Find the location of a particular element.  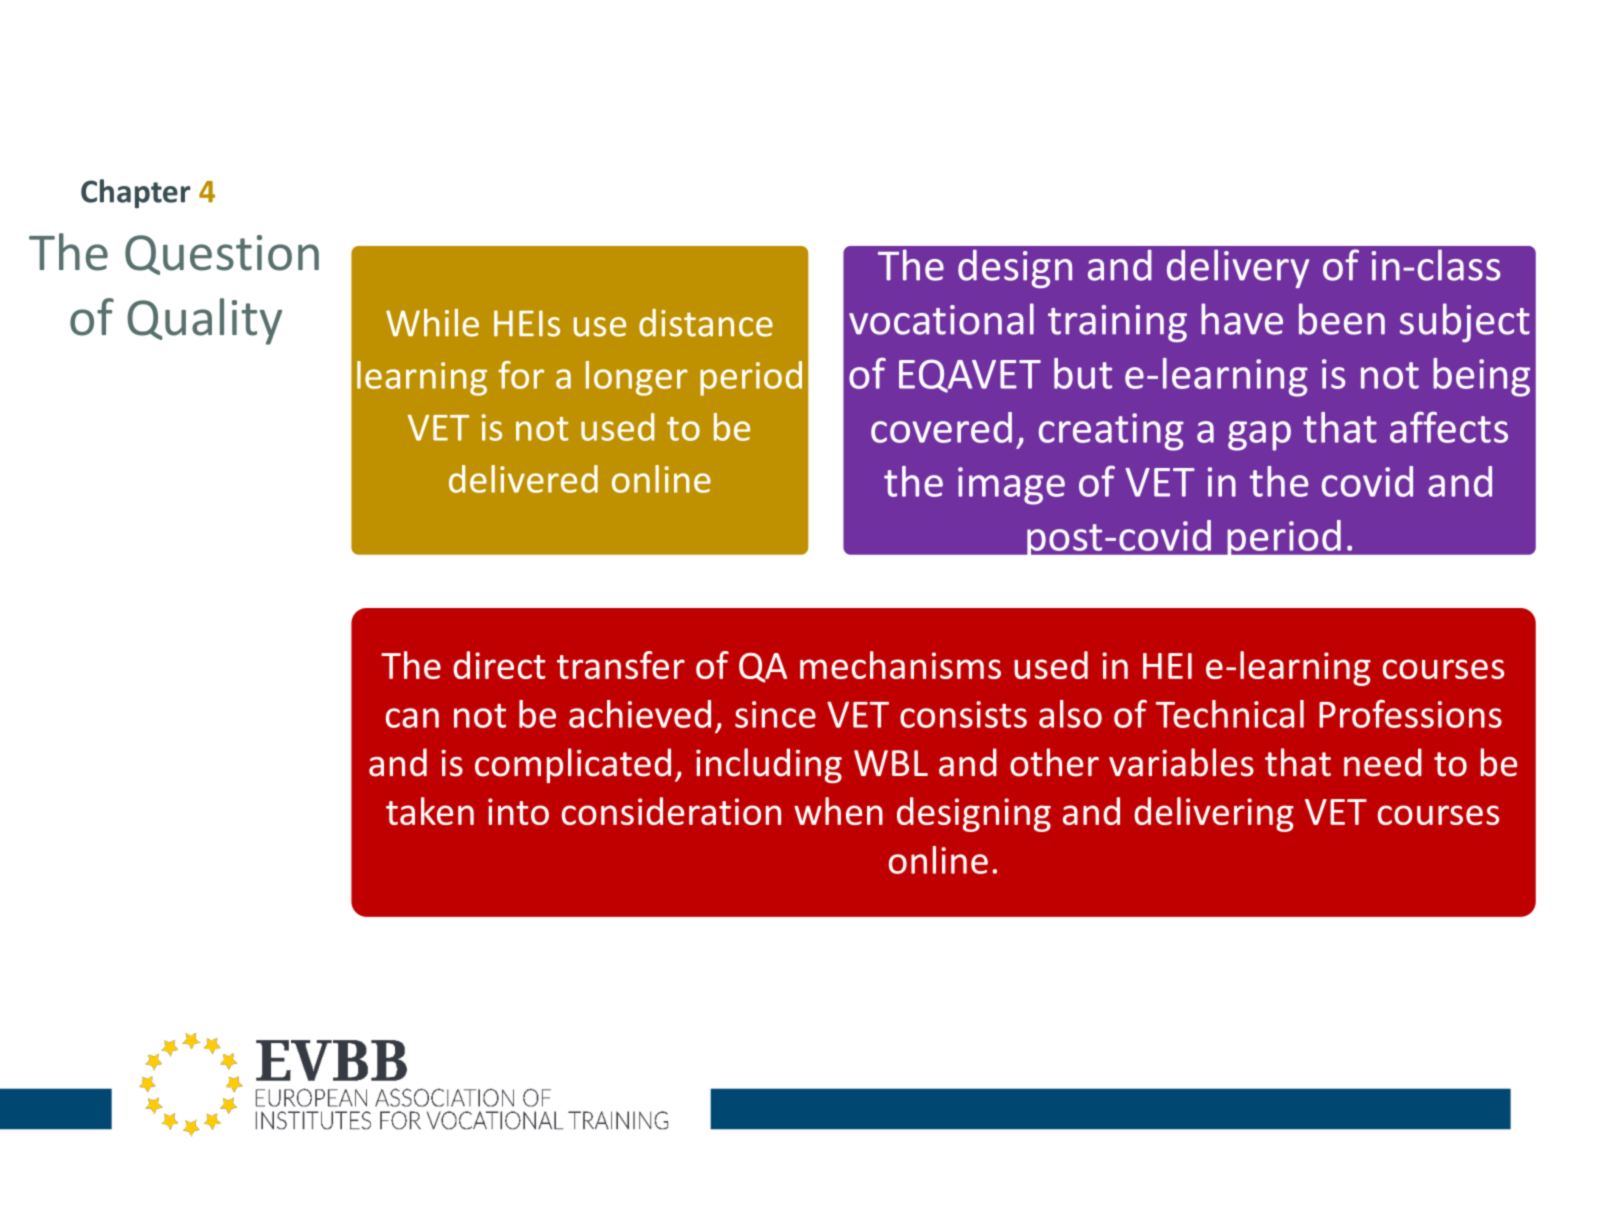

vocational is located at coordinates (941, 319).
